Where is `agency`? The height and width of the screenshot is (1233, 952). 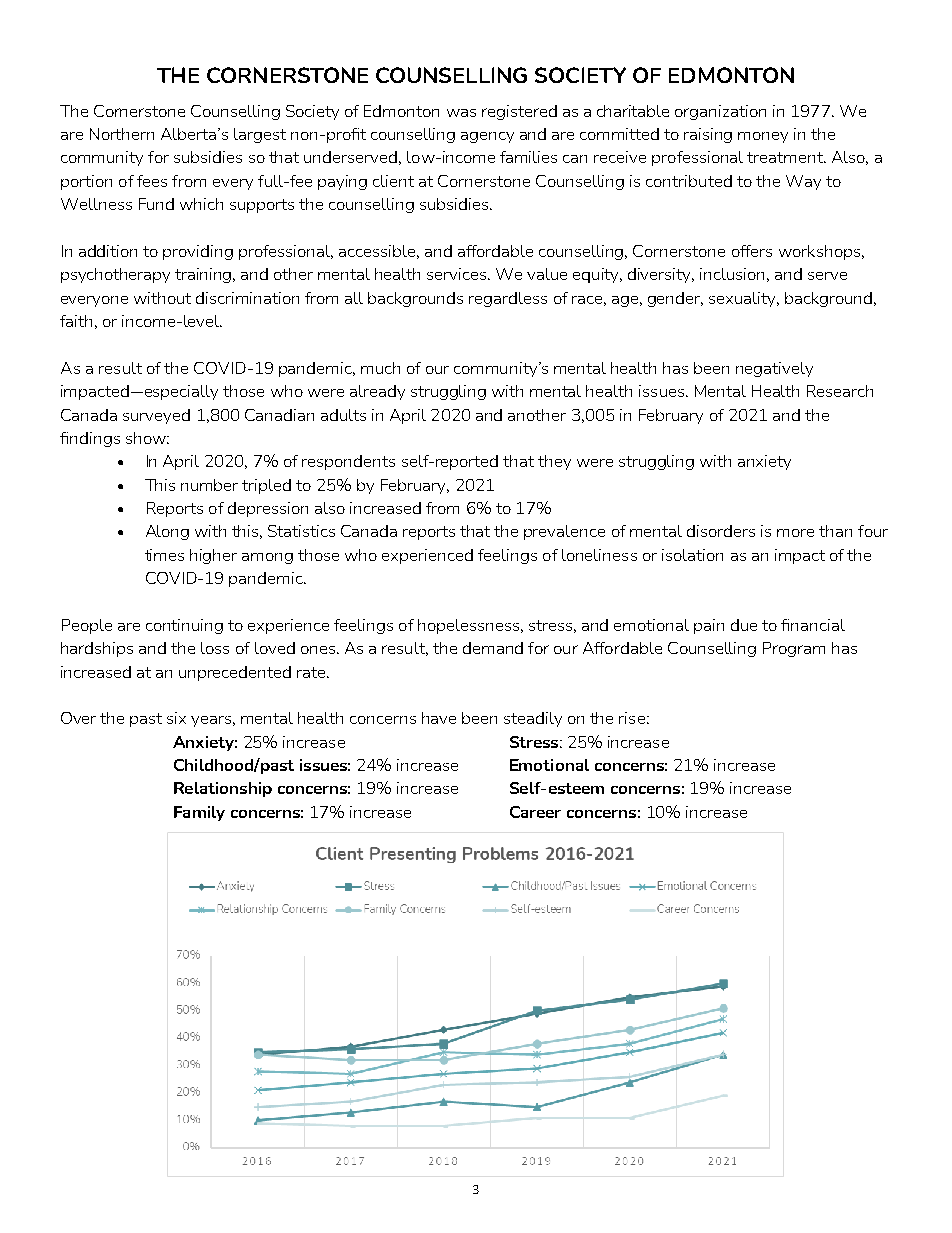 agency is located at coordinates (487, 137).
